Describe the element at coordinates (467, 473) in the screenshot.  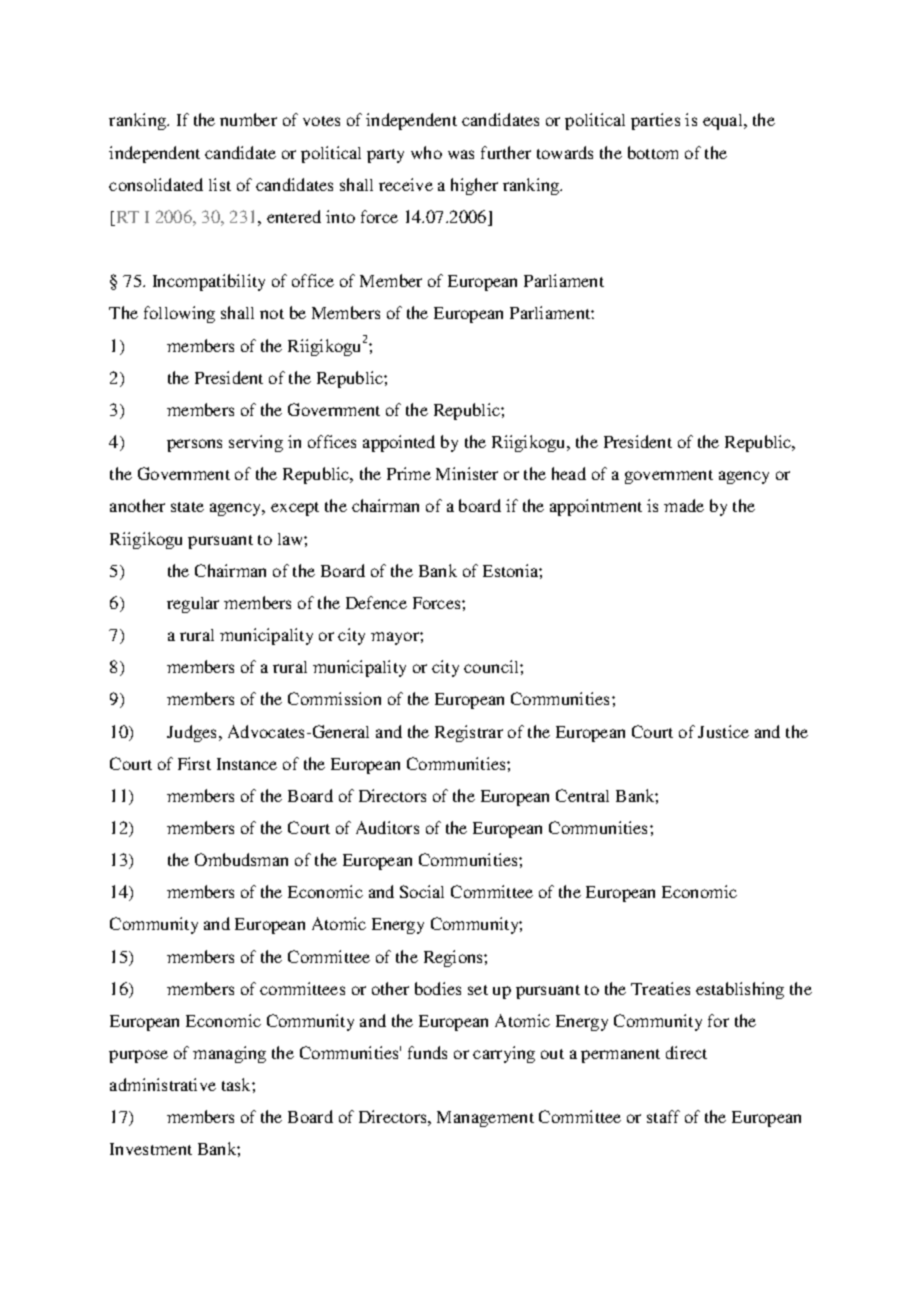
I see `Minister` at that location.
